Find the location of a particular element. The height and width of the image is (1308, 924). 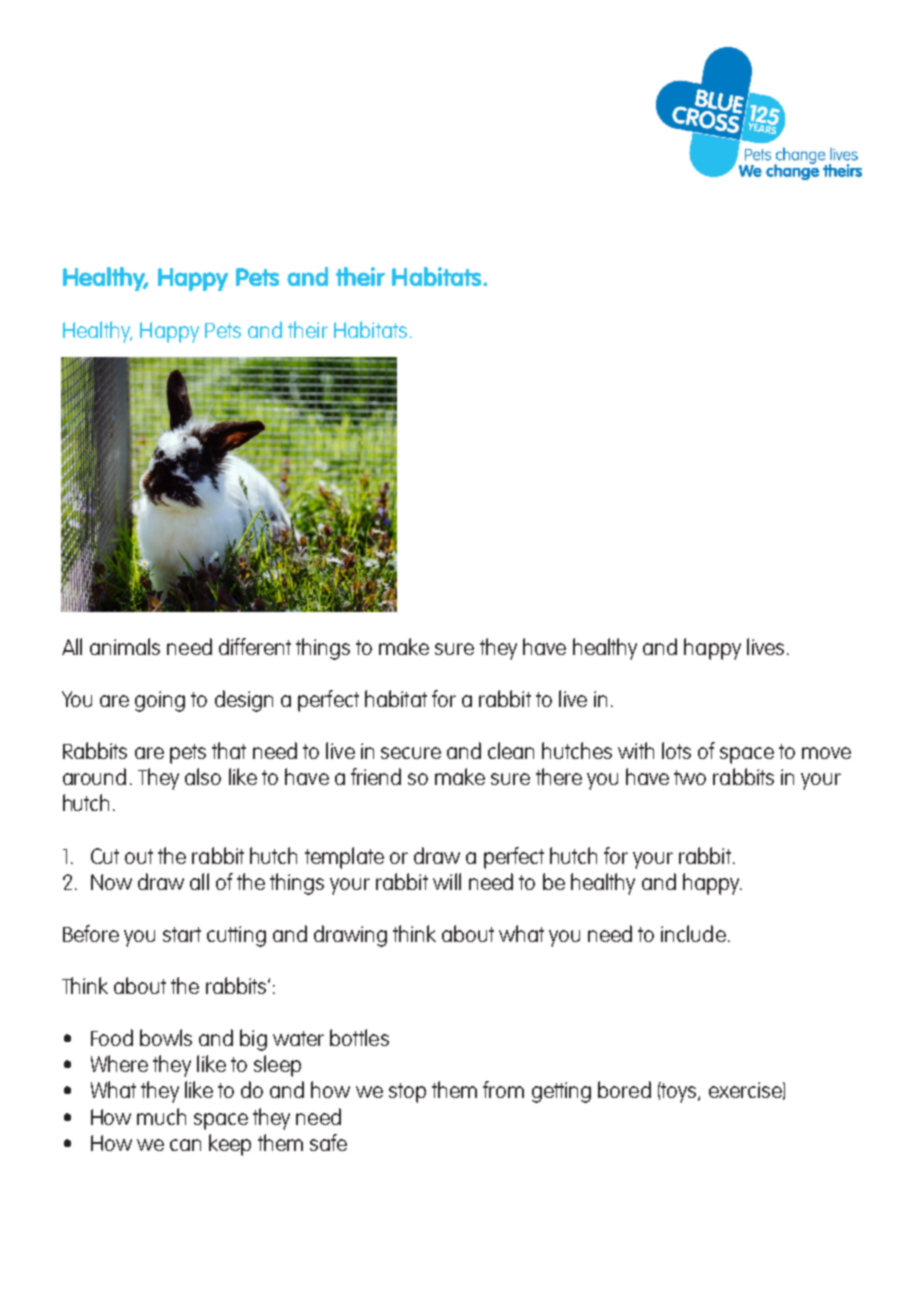

two is located at coordinates (690, 777).
